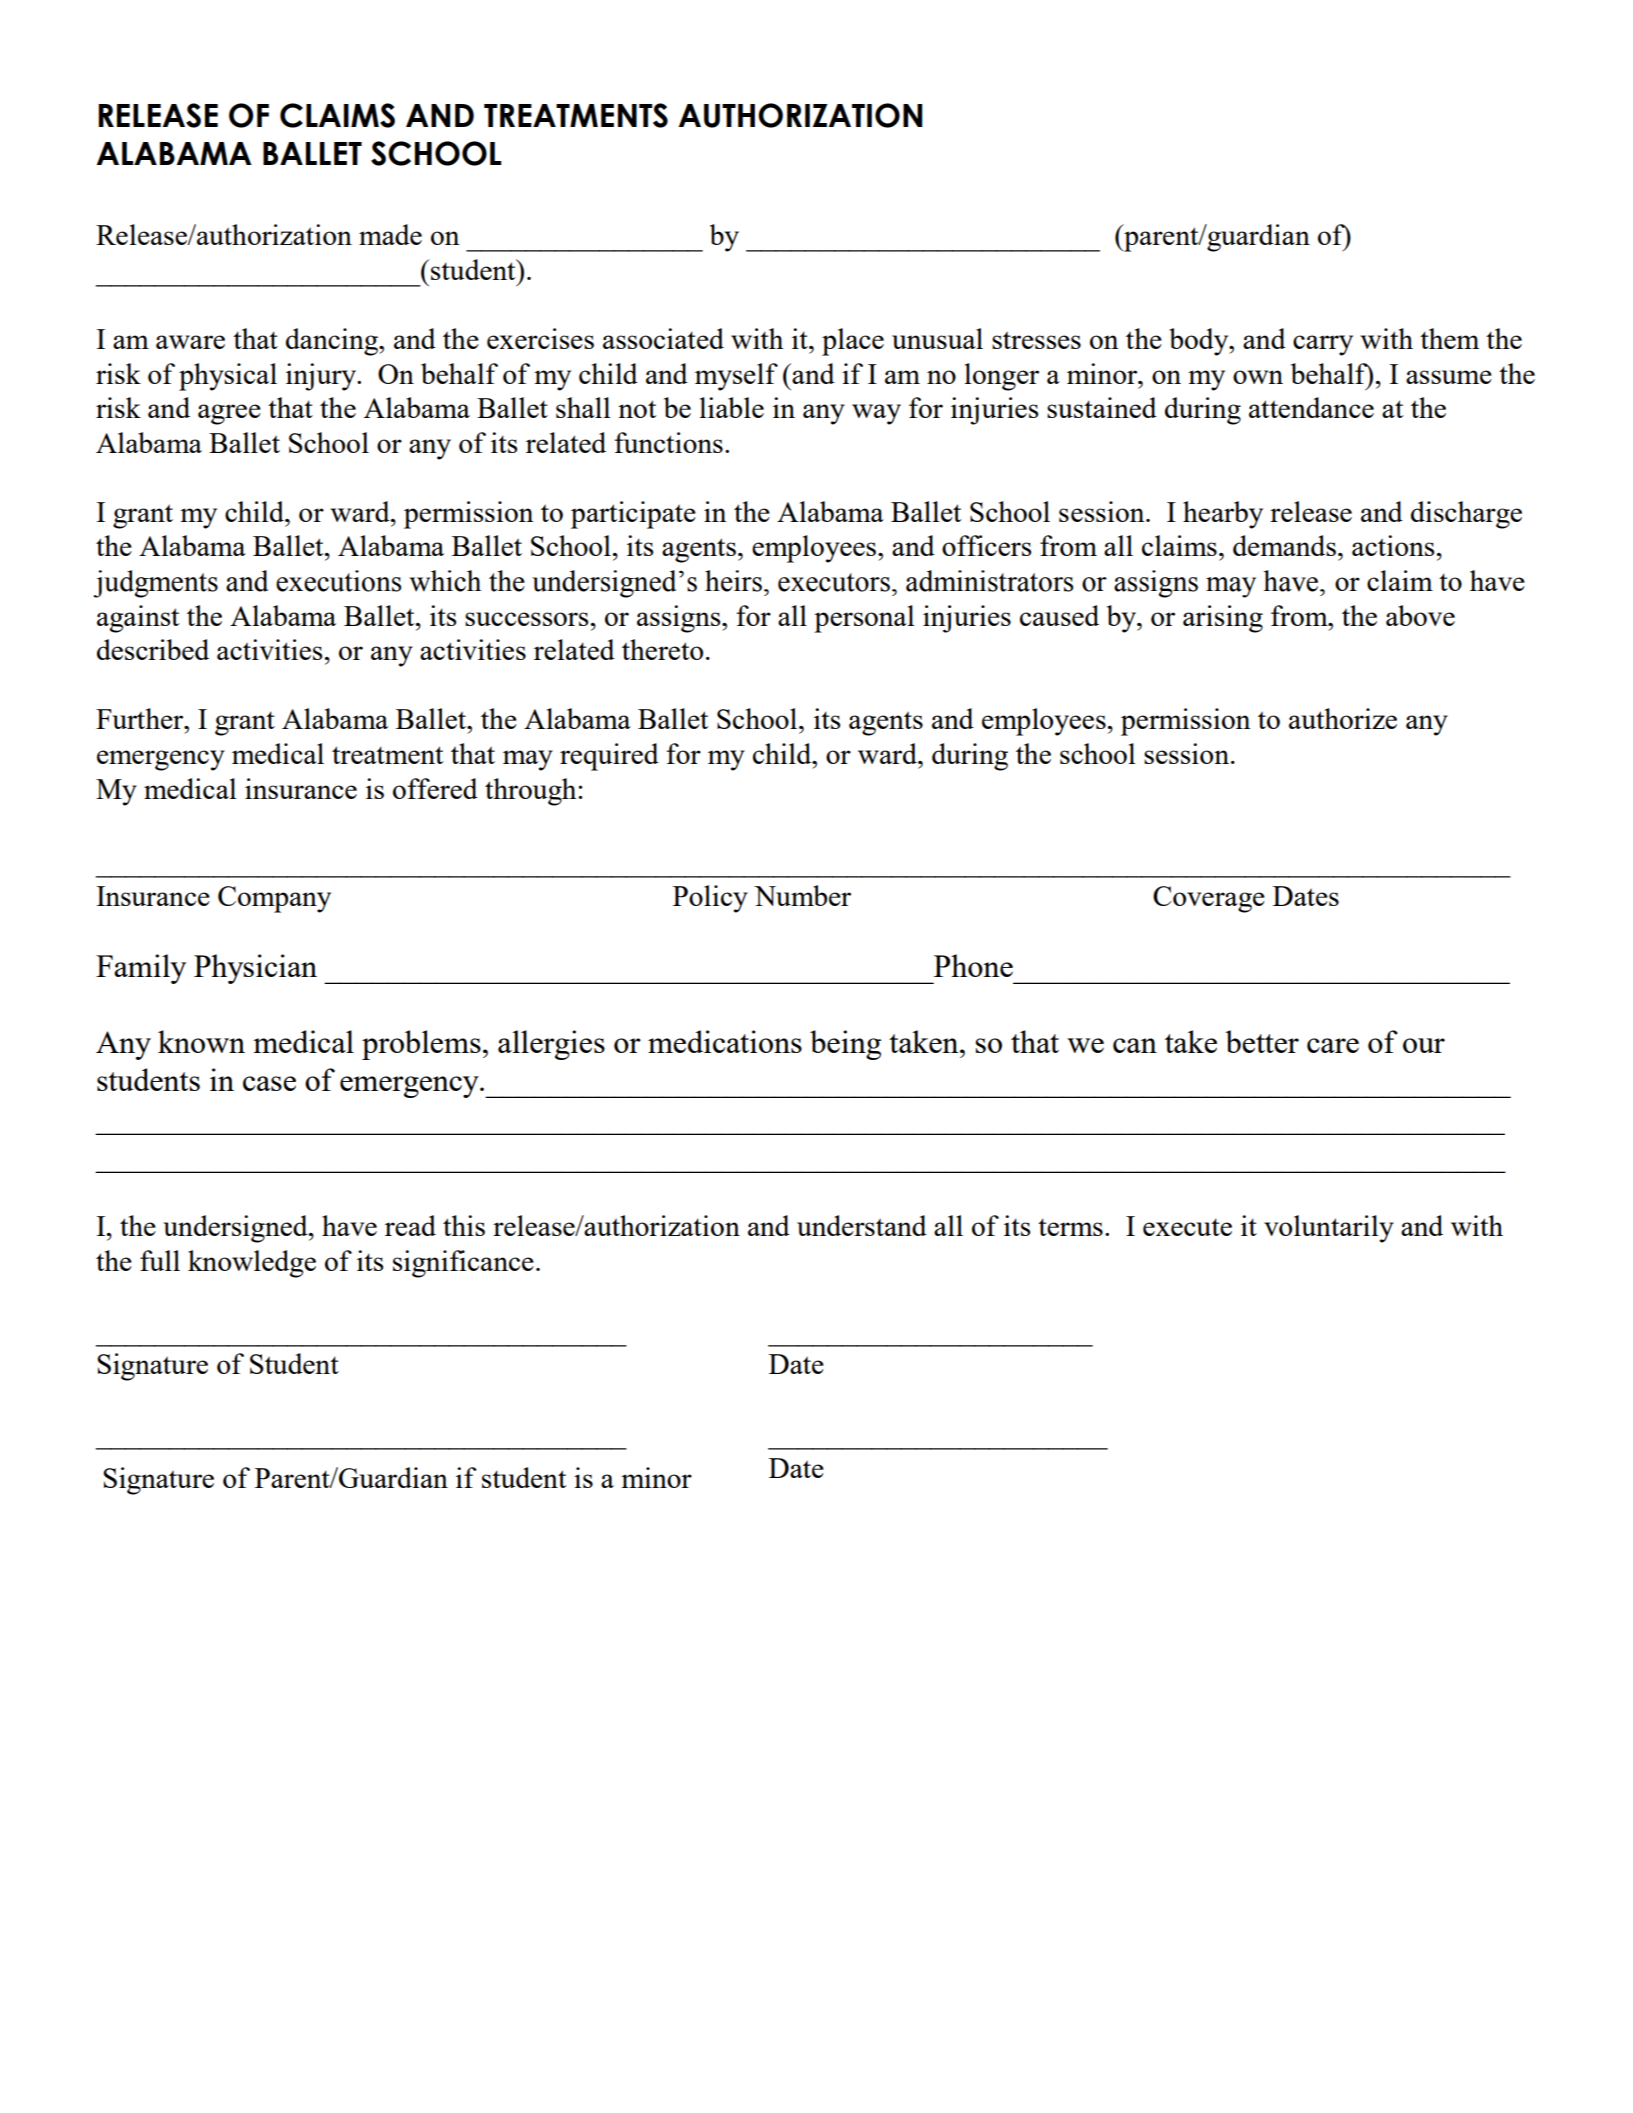  What do you see at coordinates (252, 1264) in the screenshot?
I see `knowledge` at bounding box center [252, 1264].
